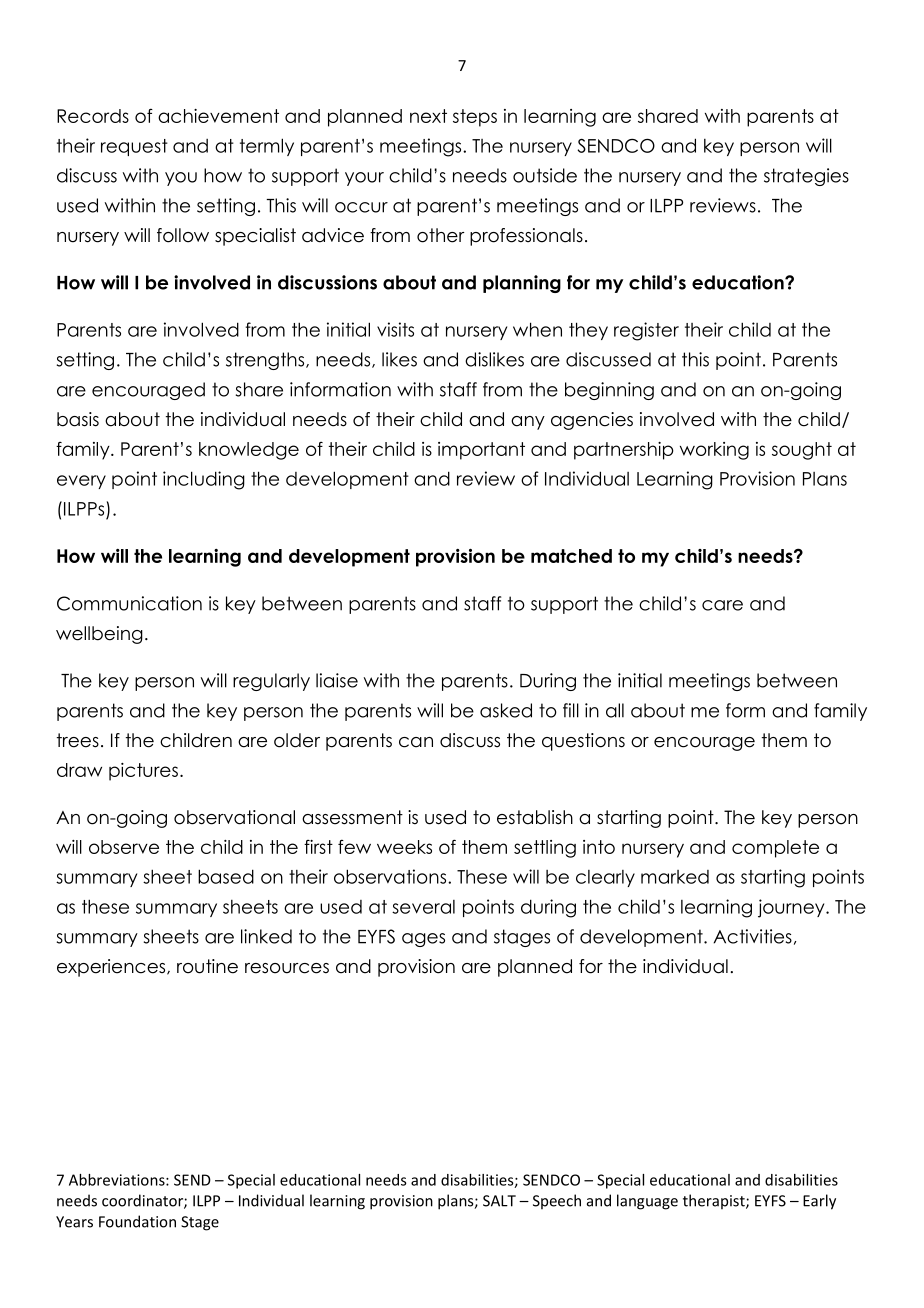 This document has height=1308, width=924. Describe the element at coordinates (134, 147) in the document. I see `request` at that location.
